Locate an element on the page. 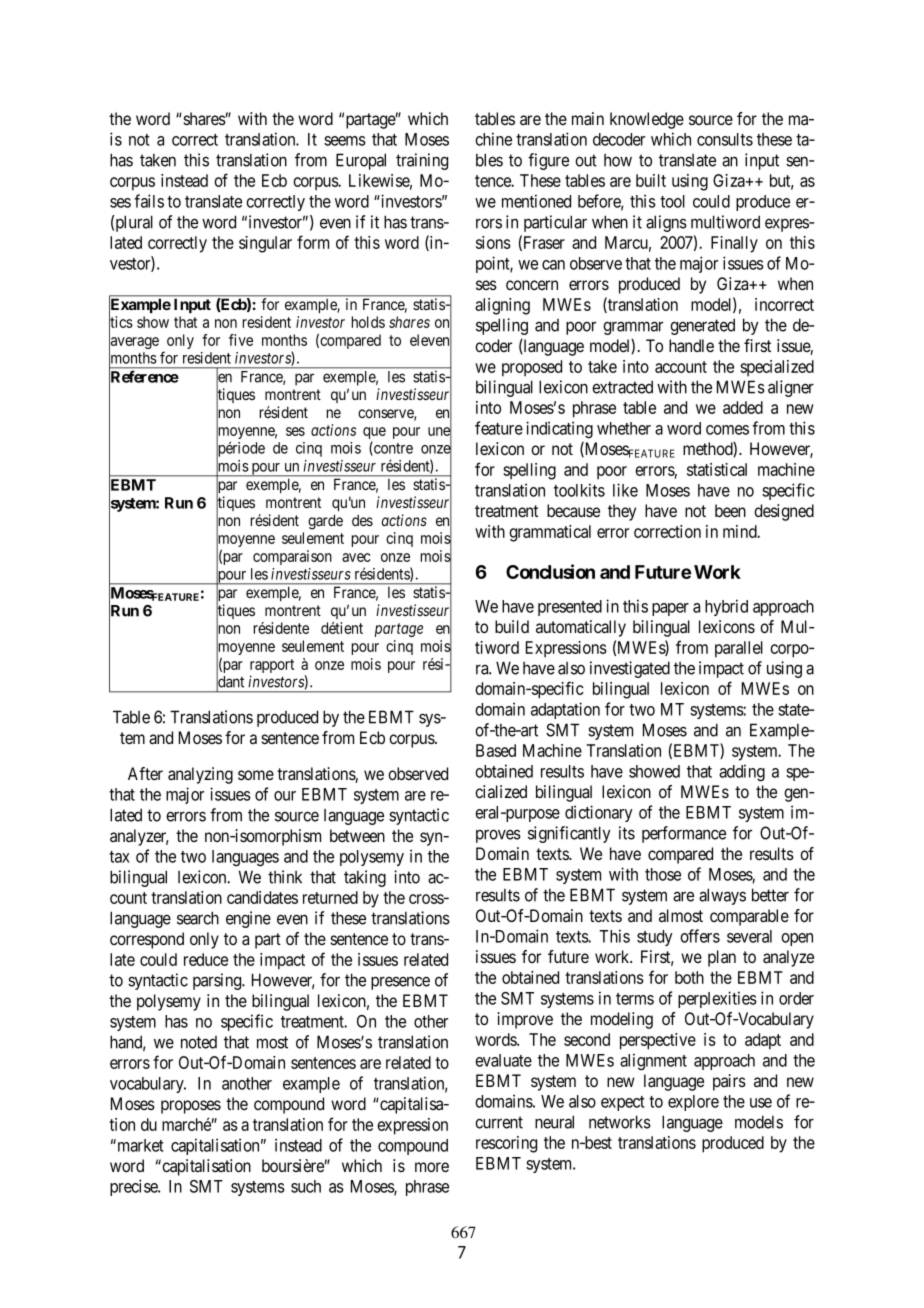 The height and width of the document is (1308, 924). training is located at coordinates (422, 161).
